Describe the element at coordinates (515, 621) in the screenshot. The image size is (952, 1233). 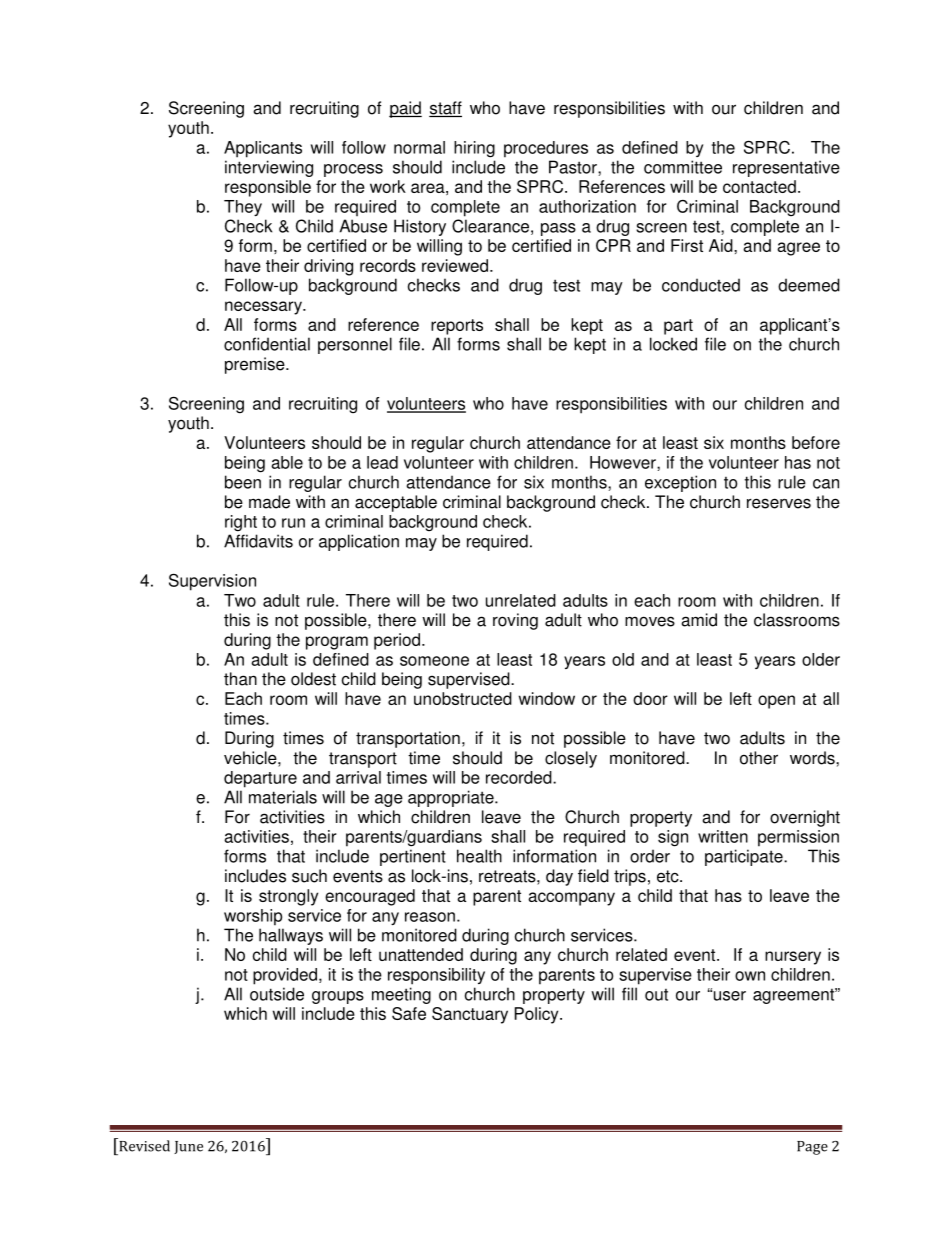
I see `roving` at that location.
